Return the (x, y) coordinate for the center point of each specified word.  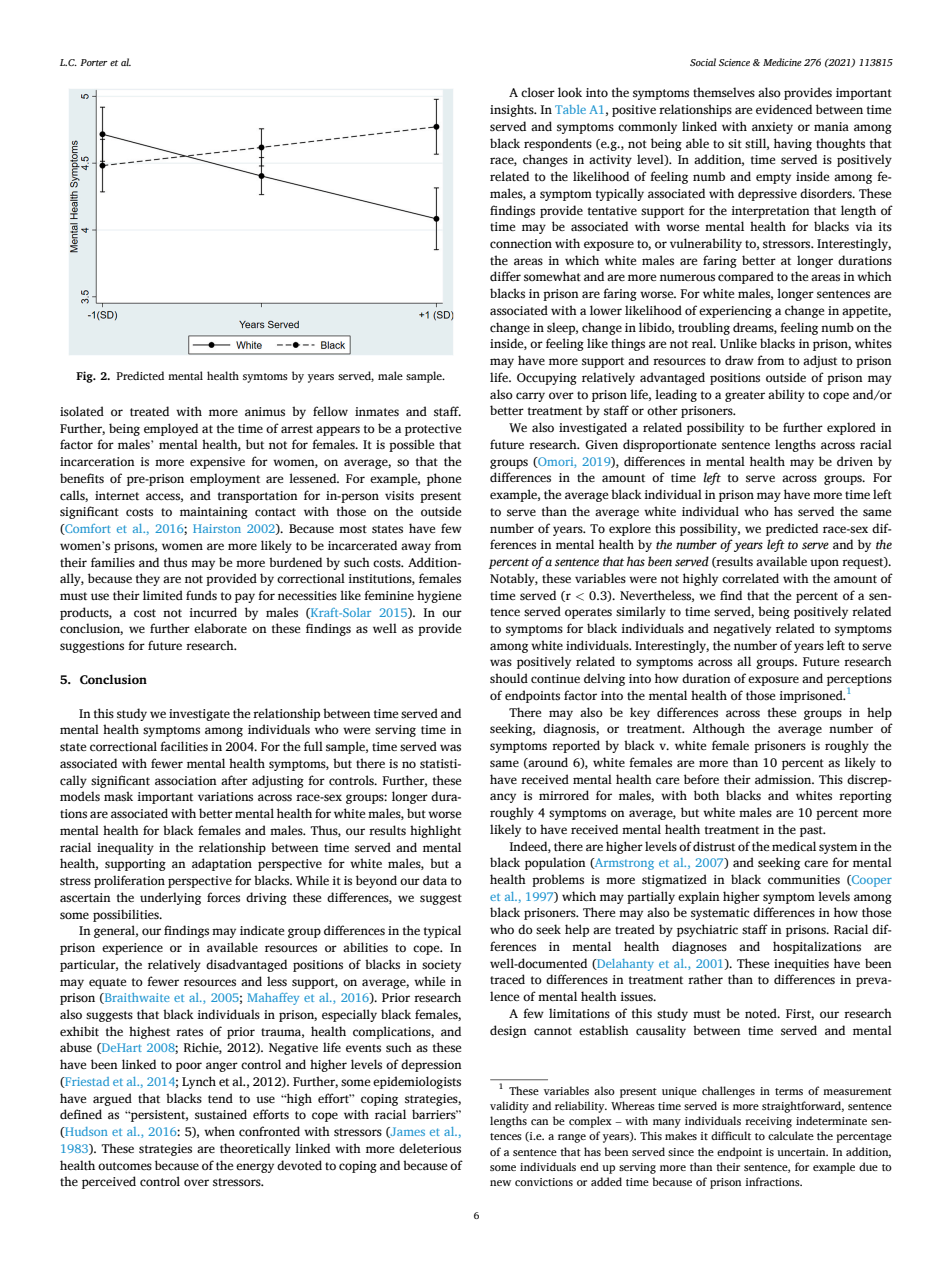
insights (513, 110)
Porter (94, 62)
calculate (791, 1135)
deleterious (430, 1148)
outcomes (125, 1166)
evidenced (784, 109)
